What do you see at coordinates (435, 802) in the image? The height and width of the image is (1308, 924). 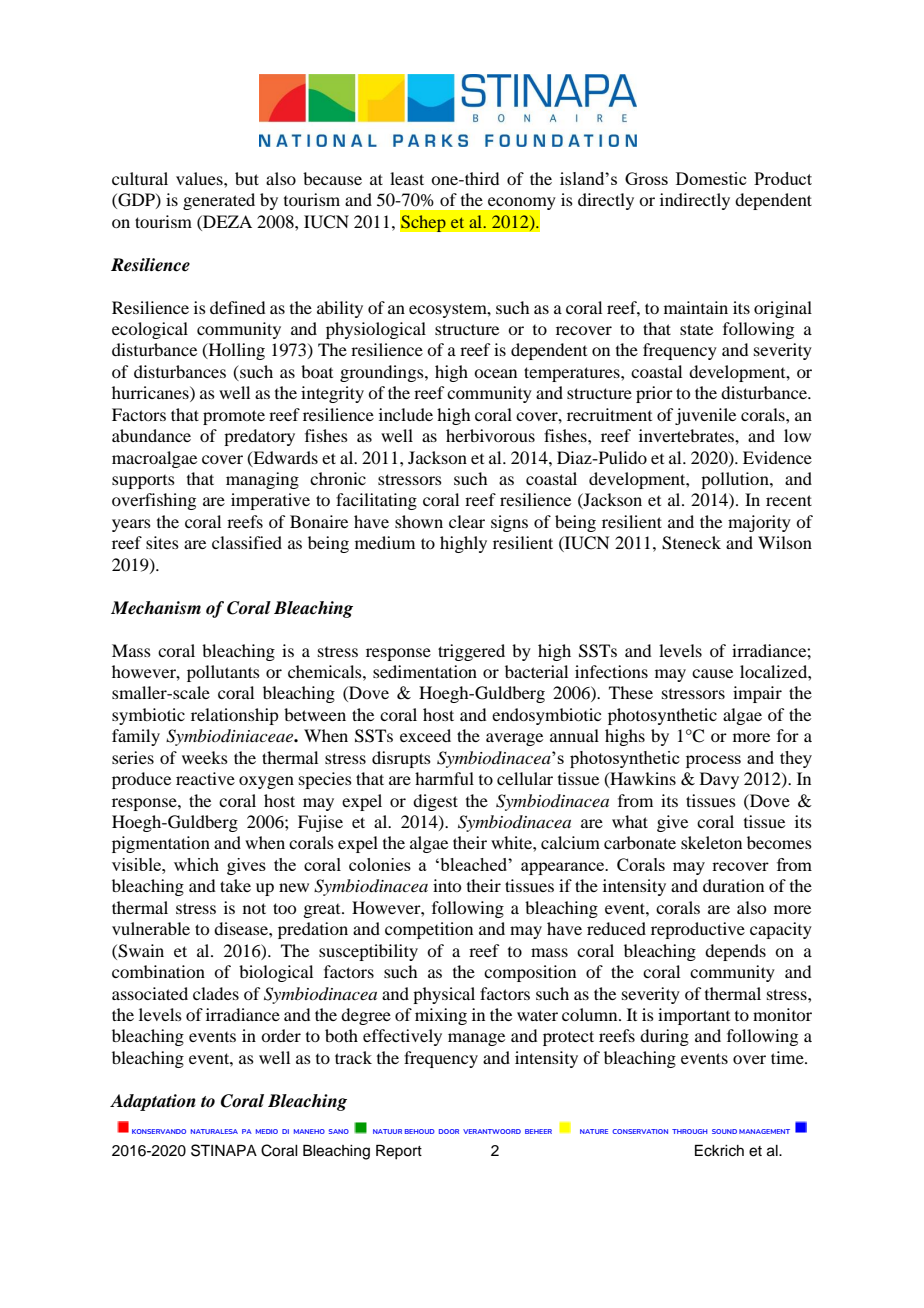 I see `digest` at bounding box center [435, 802].
